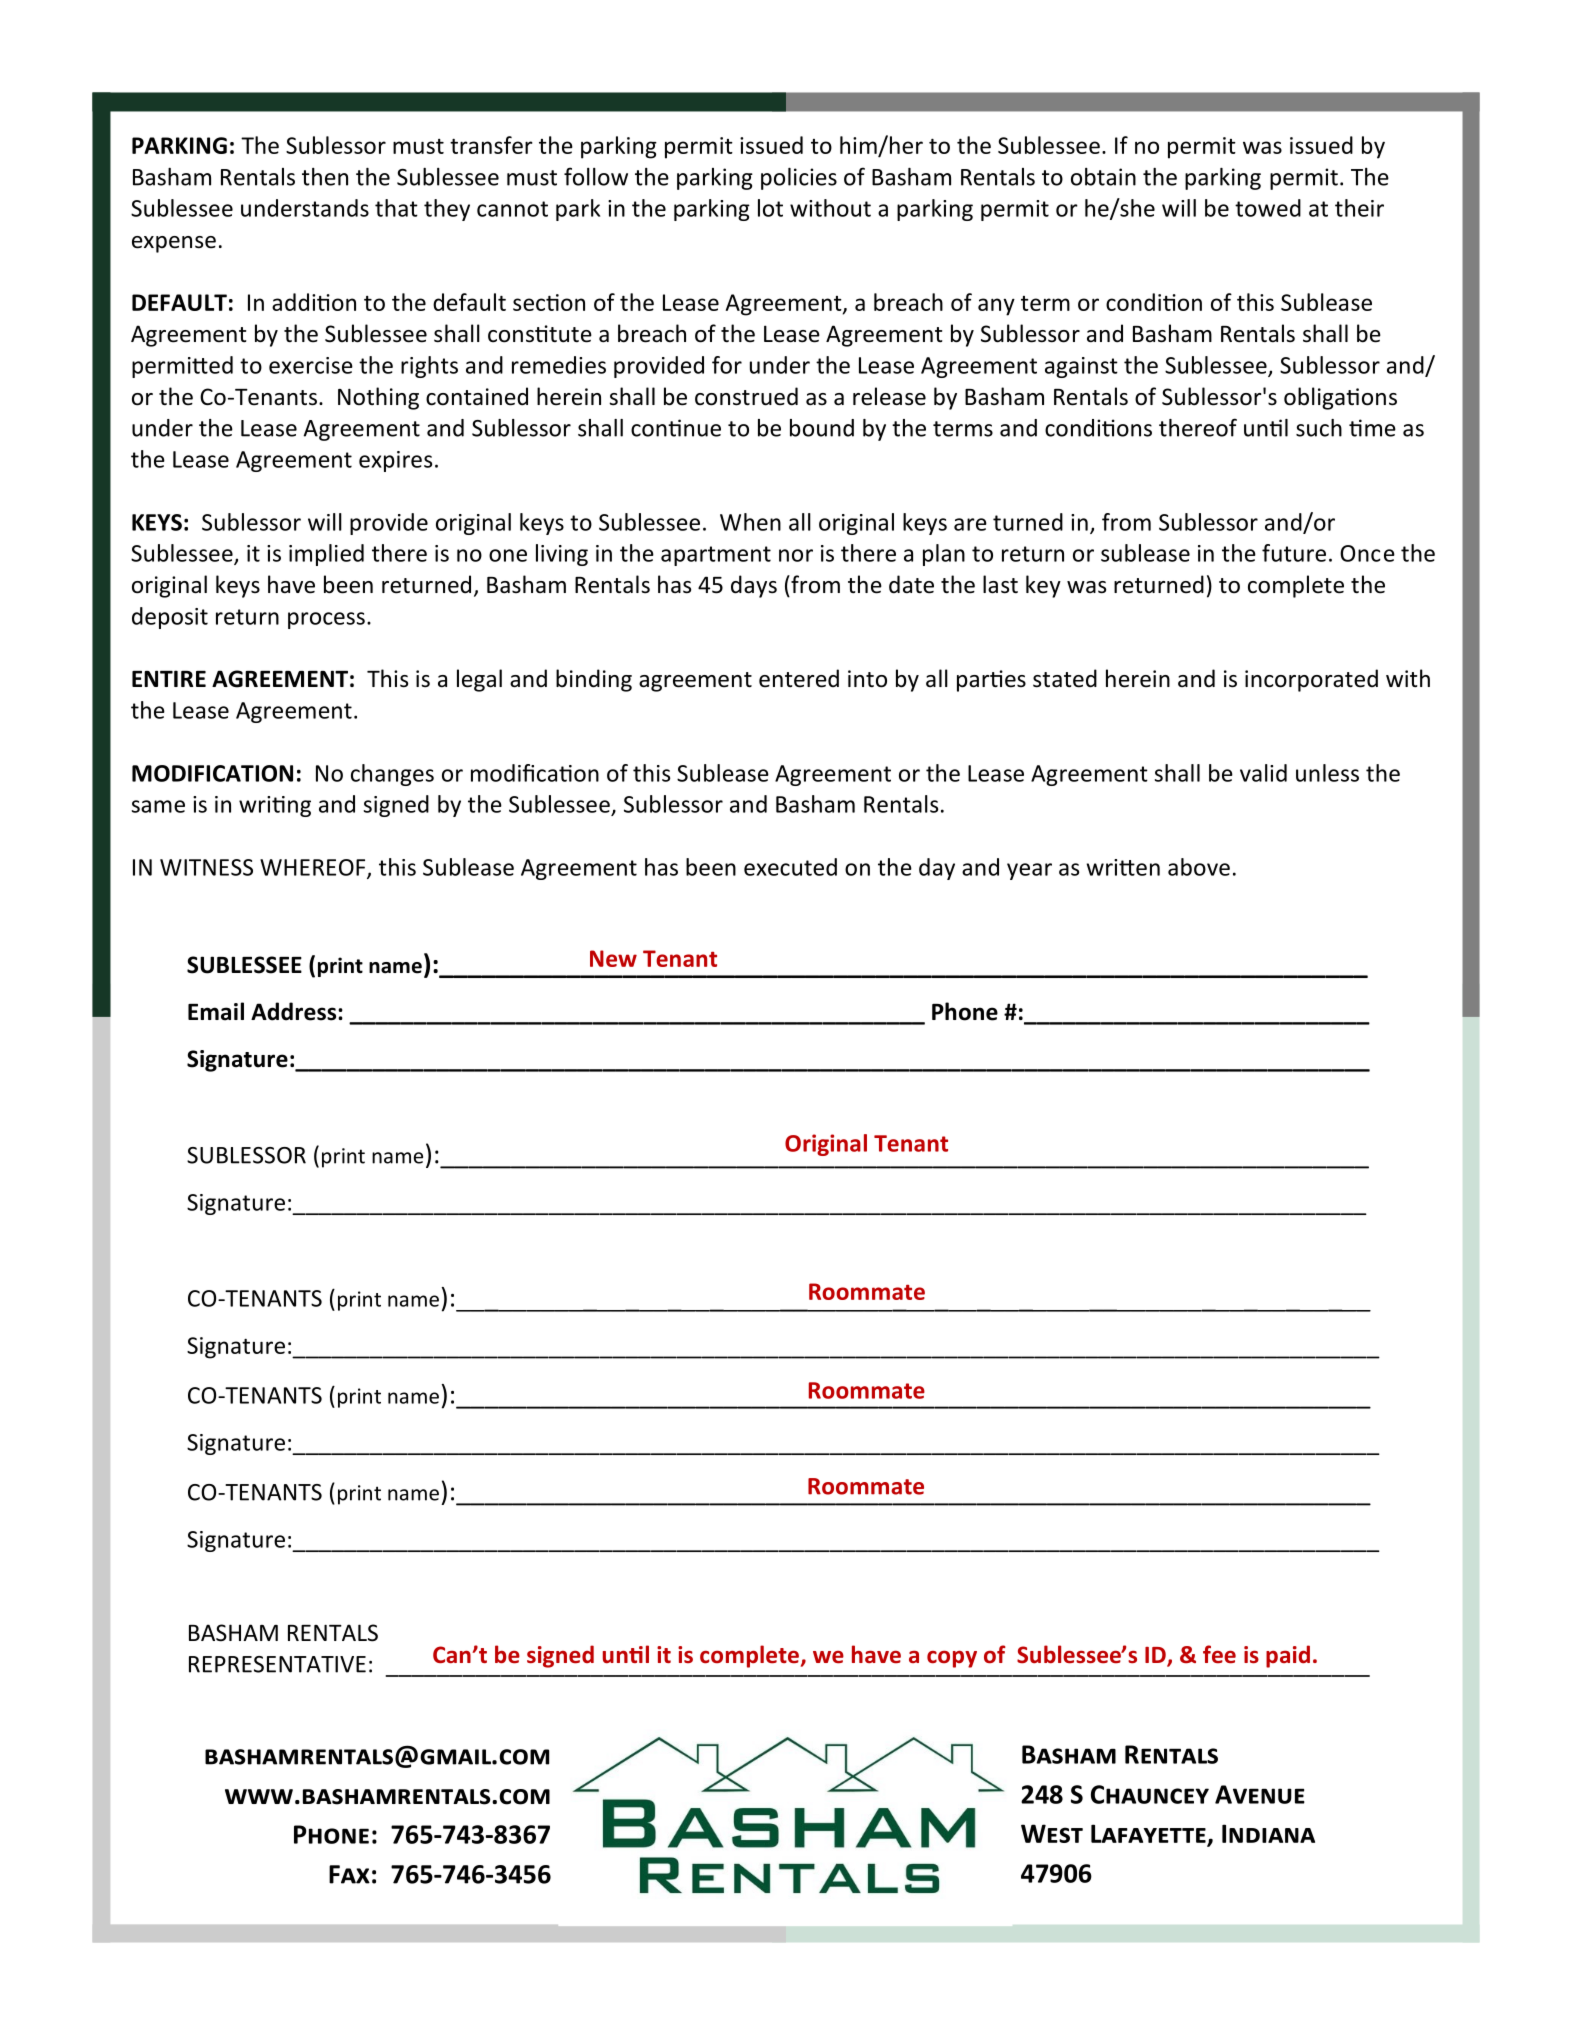  I want to click on above, so click(1199, 867).
